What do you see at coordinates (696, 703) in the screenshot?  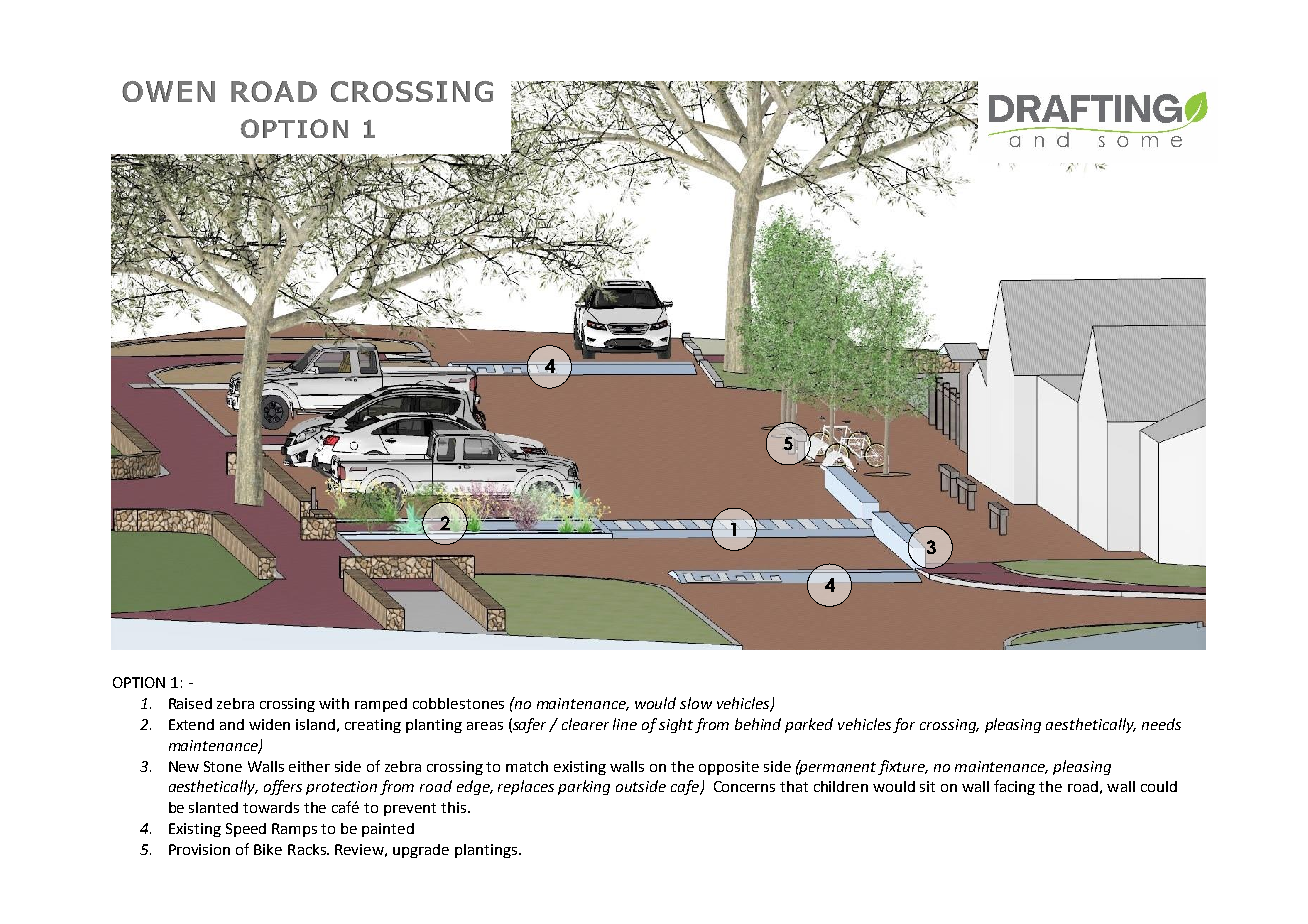 I see `slow` at bounding box center [696, 703].
